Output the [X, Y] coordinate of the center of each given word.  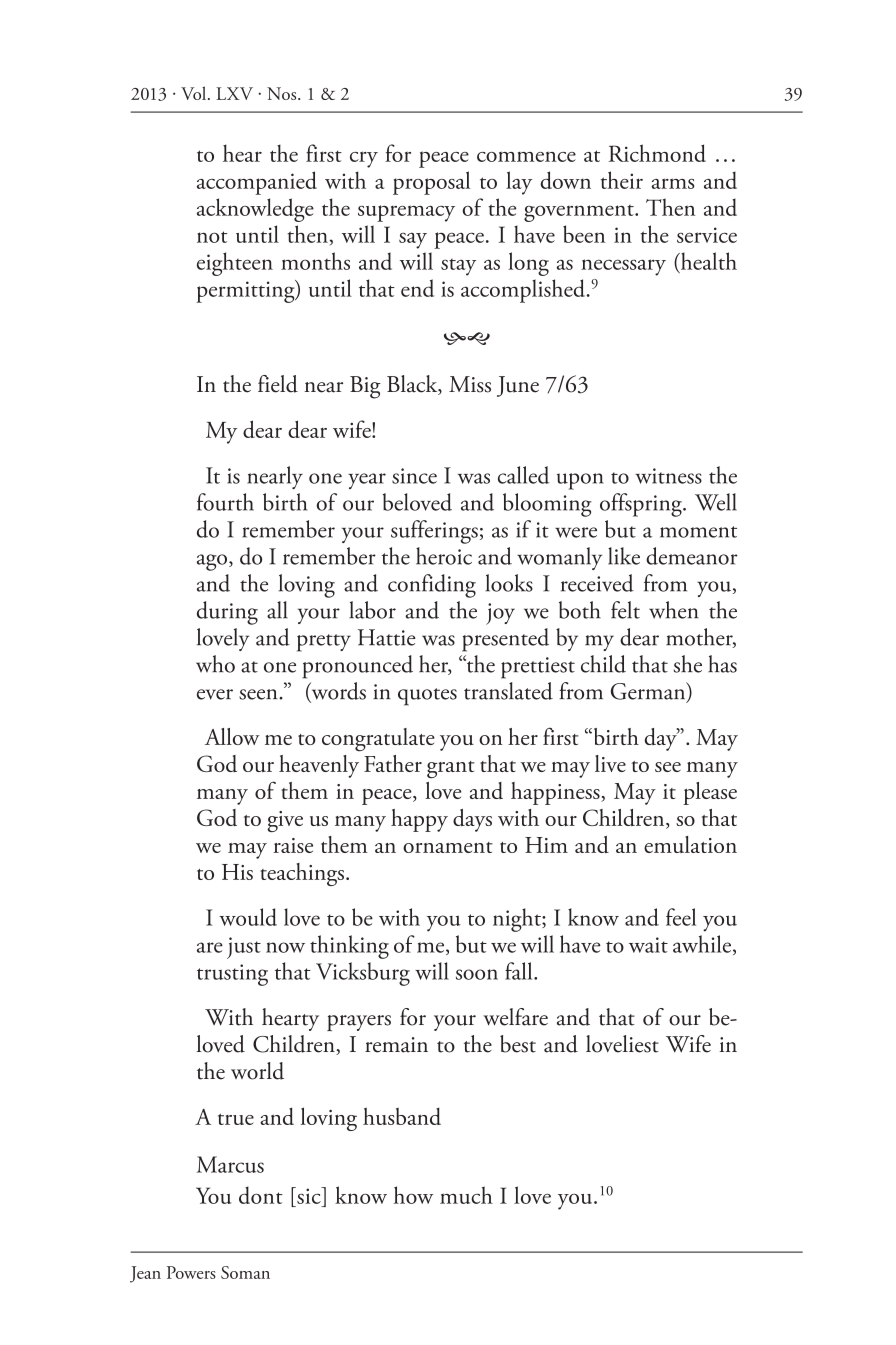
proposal [431, 183]
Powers [191, 1272]
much [466, 1195]
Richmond [657, 153]
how [413, 1195]
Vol [195, 93]
